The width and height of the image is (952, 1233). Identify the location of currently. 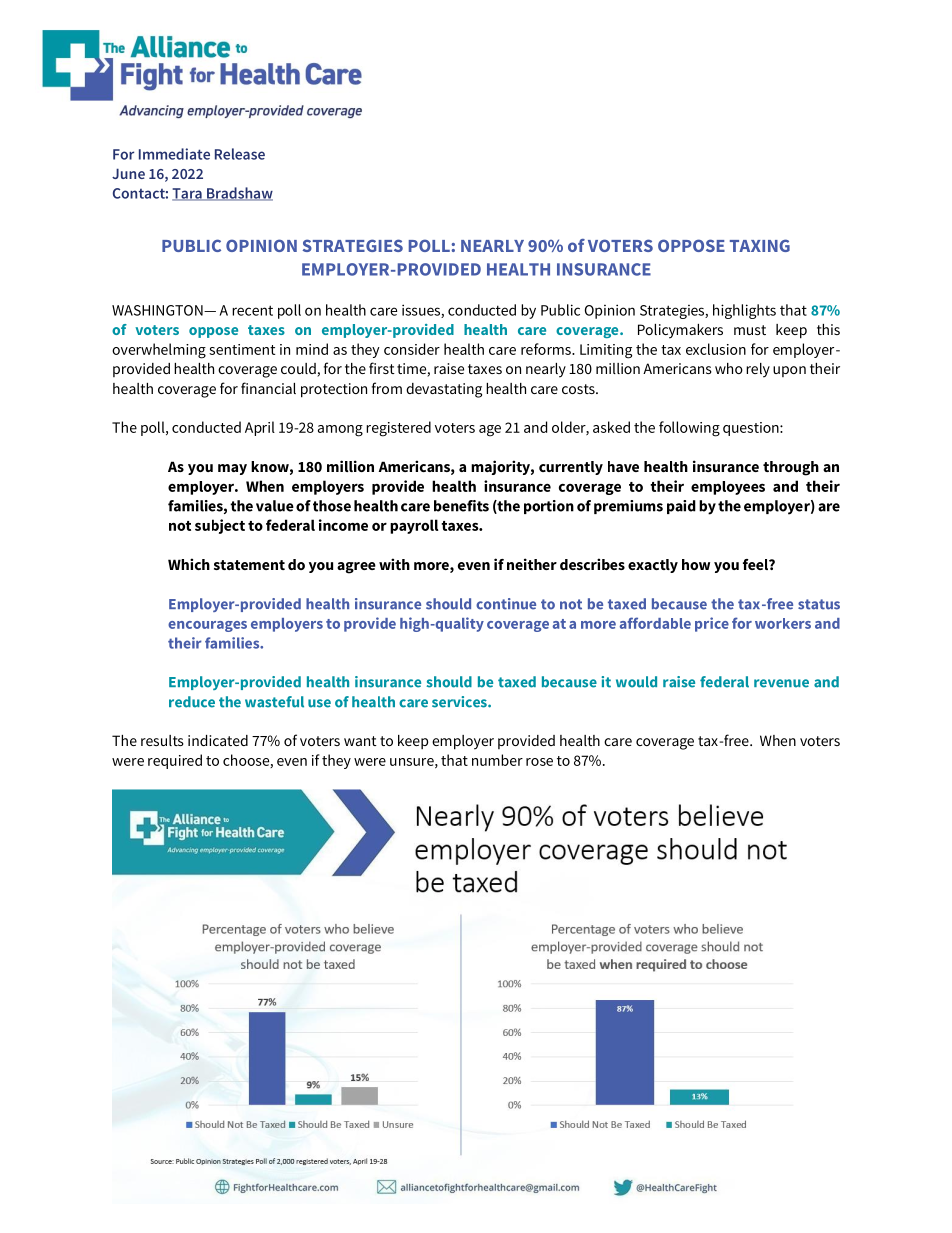
(571, 468).
